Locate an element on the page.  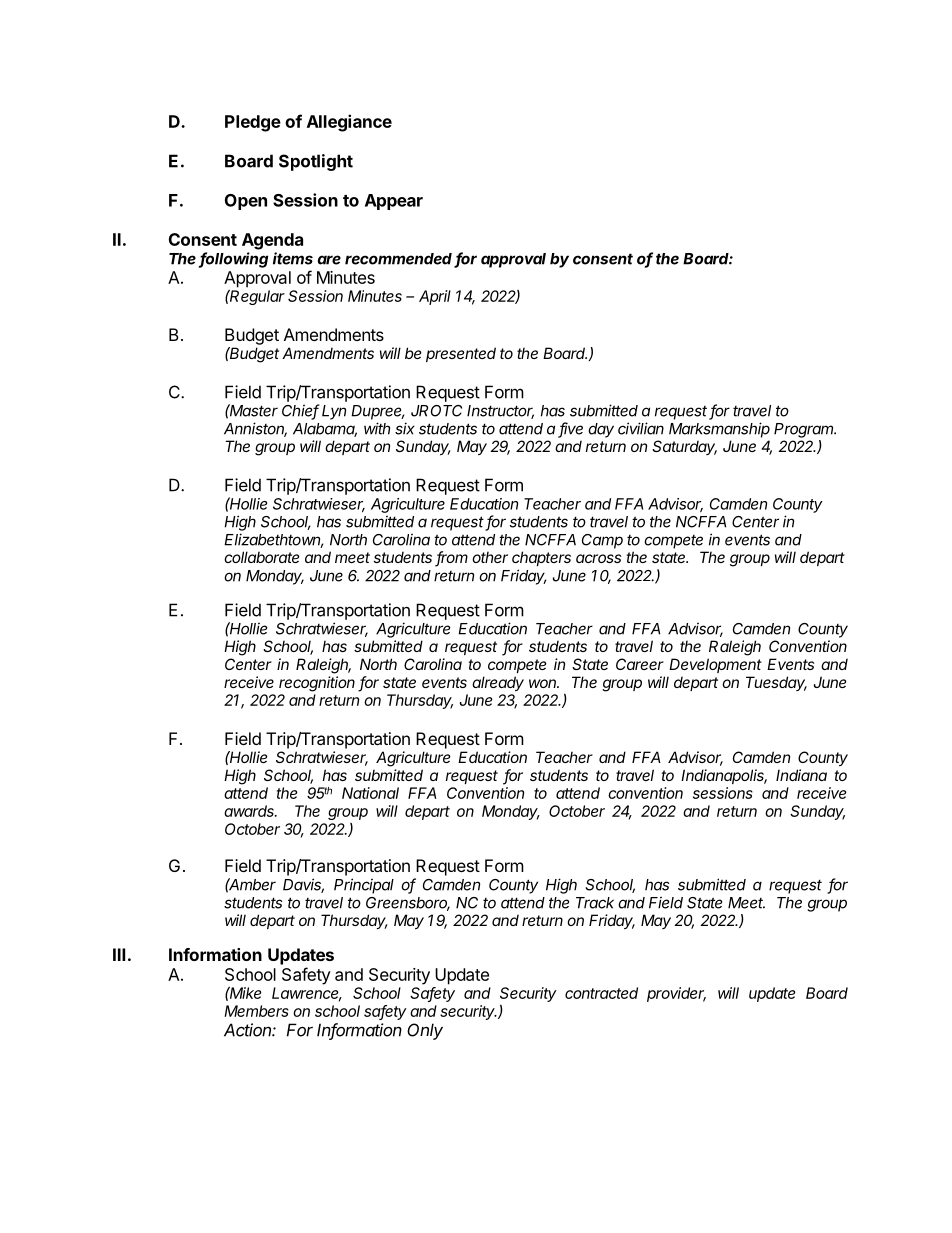
Members is located at coordinates (256, 1011).
